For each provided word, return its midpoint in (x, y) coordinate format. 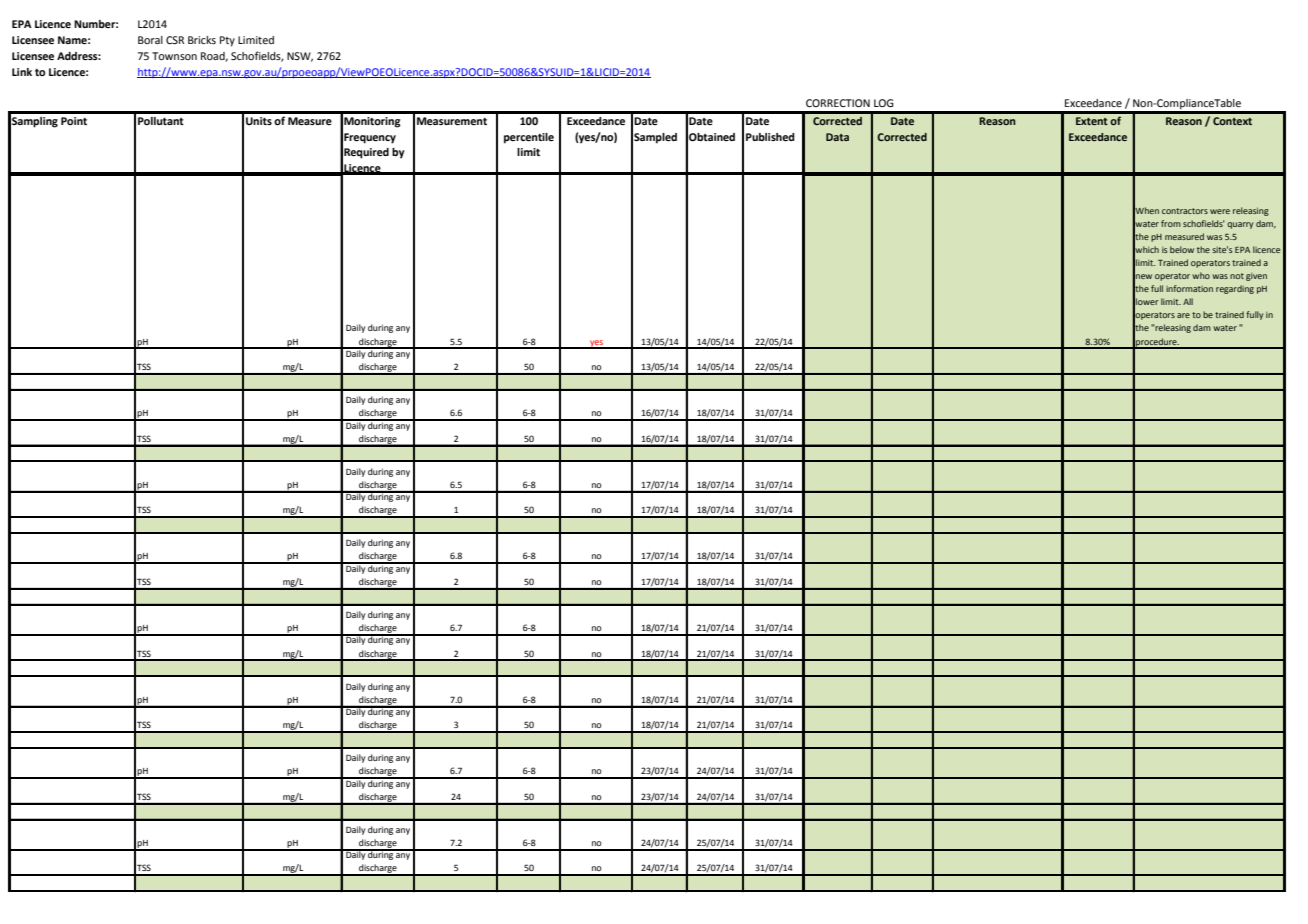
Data (837, 137)
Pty (227, 41)
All (1188, 301)
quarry (1240, 225)
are (1183, 315)
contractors (1185, 211)
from (1171, 223)
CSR (175, 40)
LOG (884, 103)
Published (770, 137)
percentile (529, 138)
